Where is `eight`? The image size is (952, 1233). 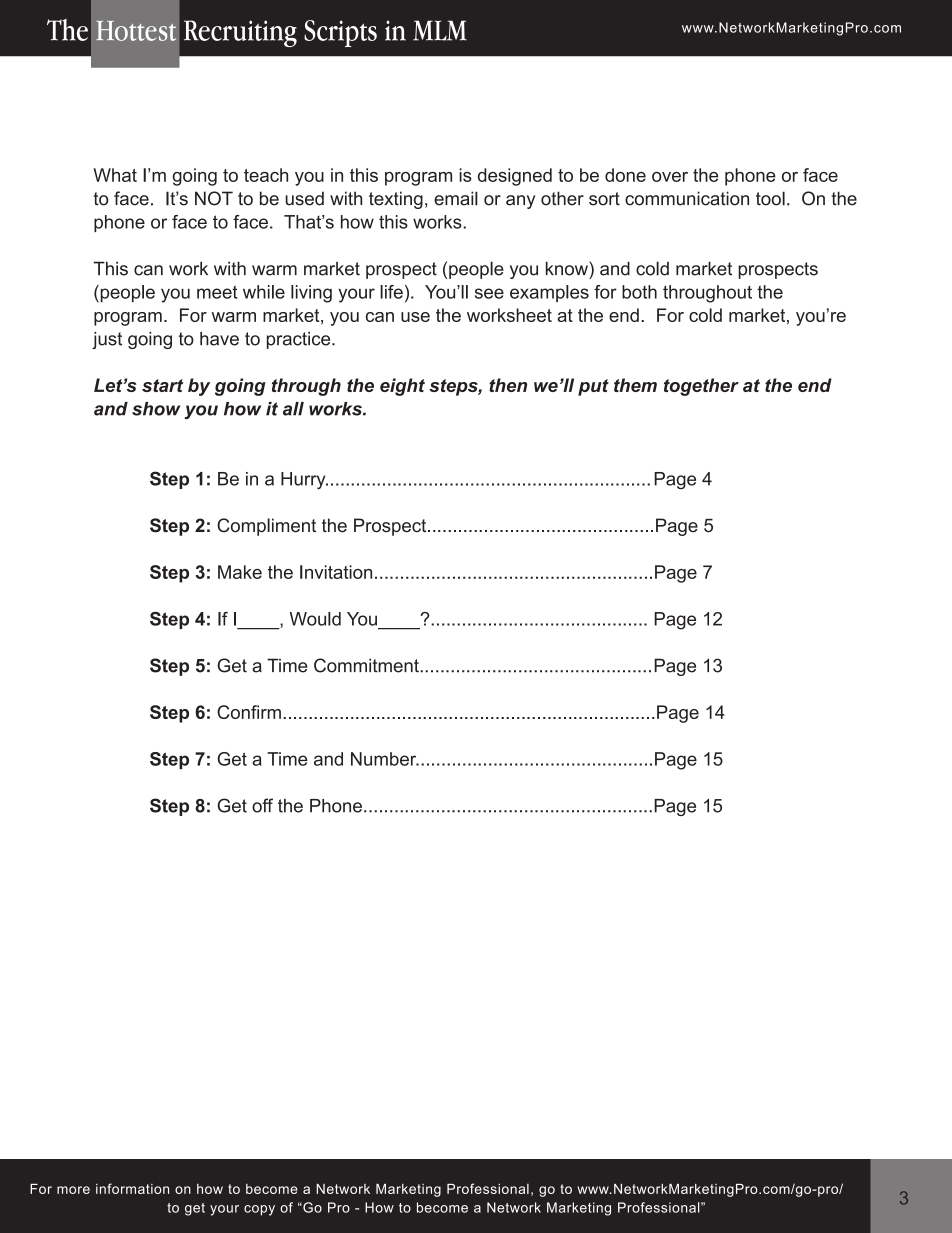 eight is located at coordinates (402, 387).
